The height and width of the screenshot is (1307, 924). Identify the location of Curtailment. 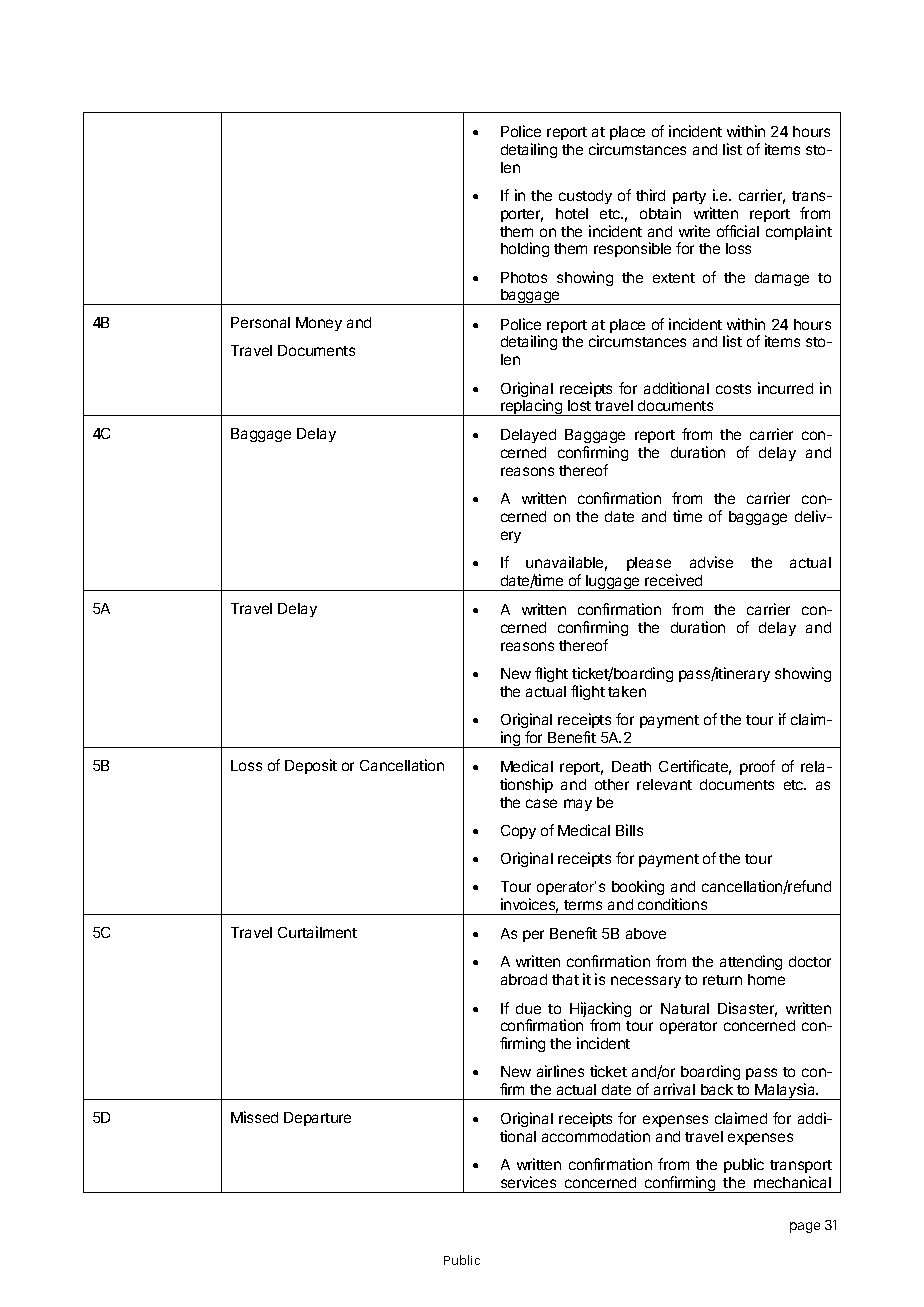
(317, 932).
